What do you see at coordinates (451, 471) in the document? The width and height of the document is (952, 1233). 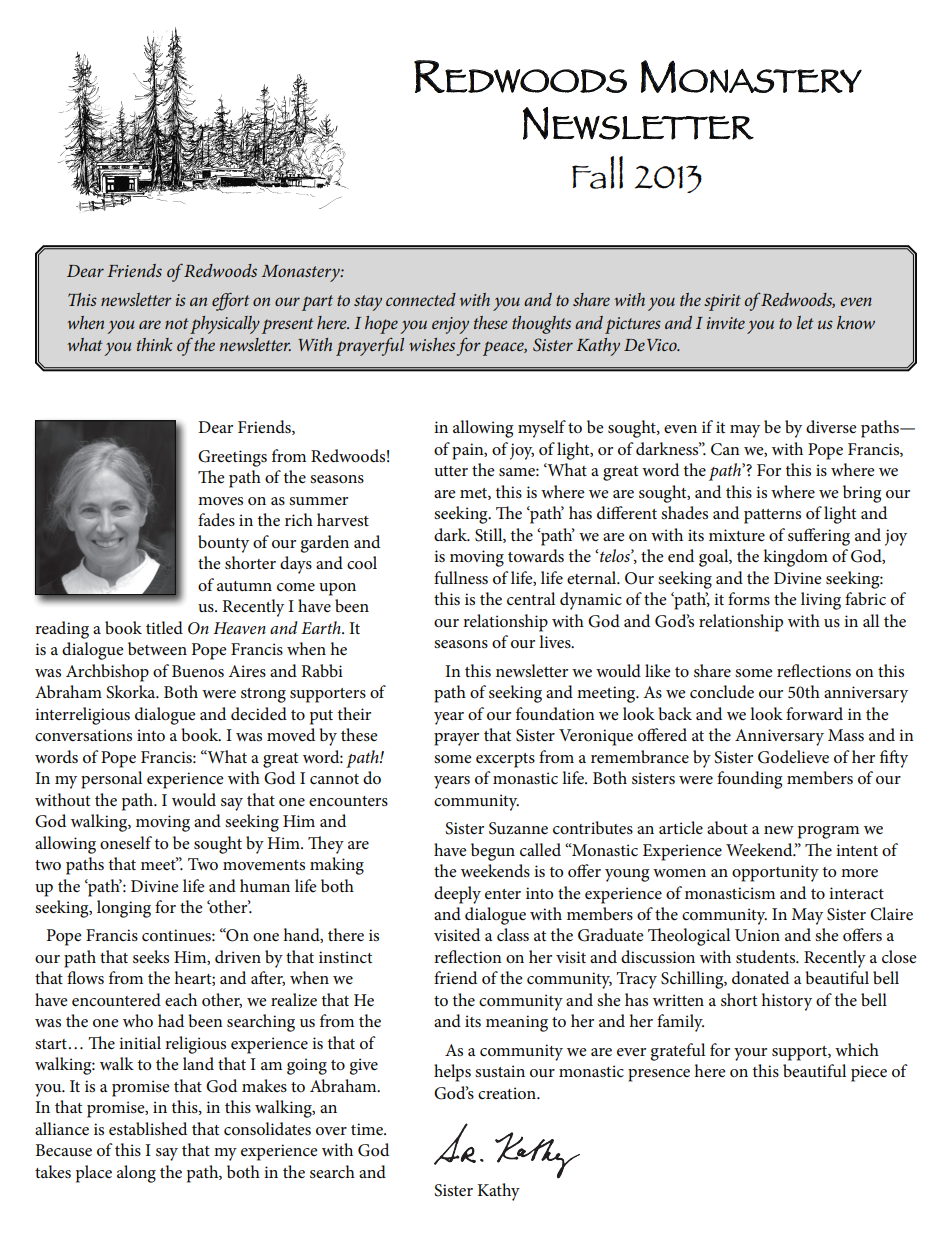 I see `utter` at bounding box center [451, 471].
